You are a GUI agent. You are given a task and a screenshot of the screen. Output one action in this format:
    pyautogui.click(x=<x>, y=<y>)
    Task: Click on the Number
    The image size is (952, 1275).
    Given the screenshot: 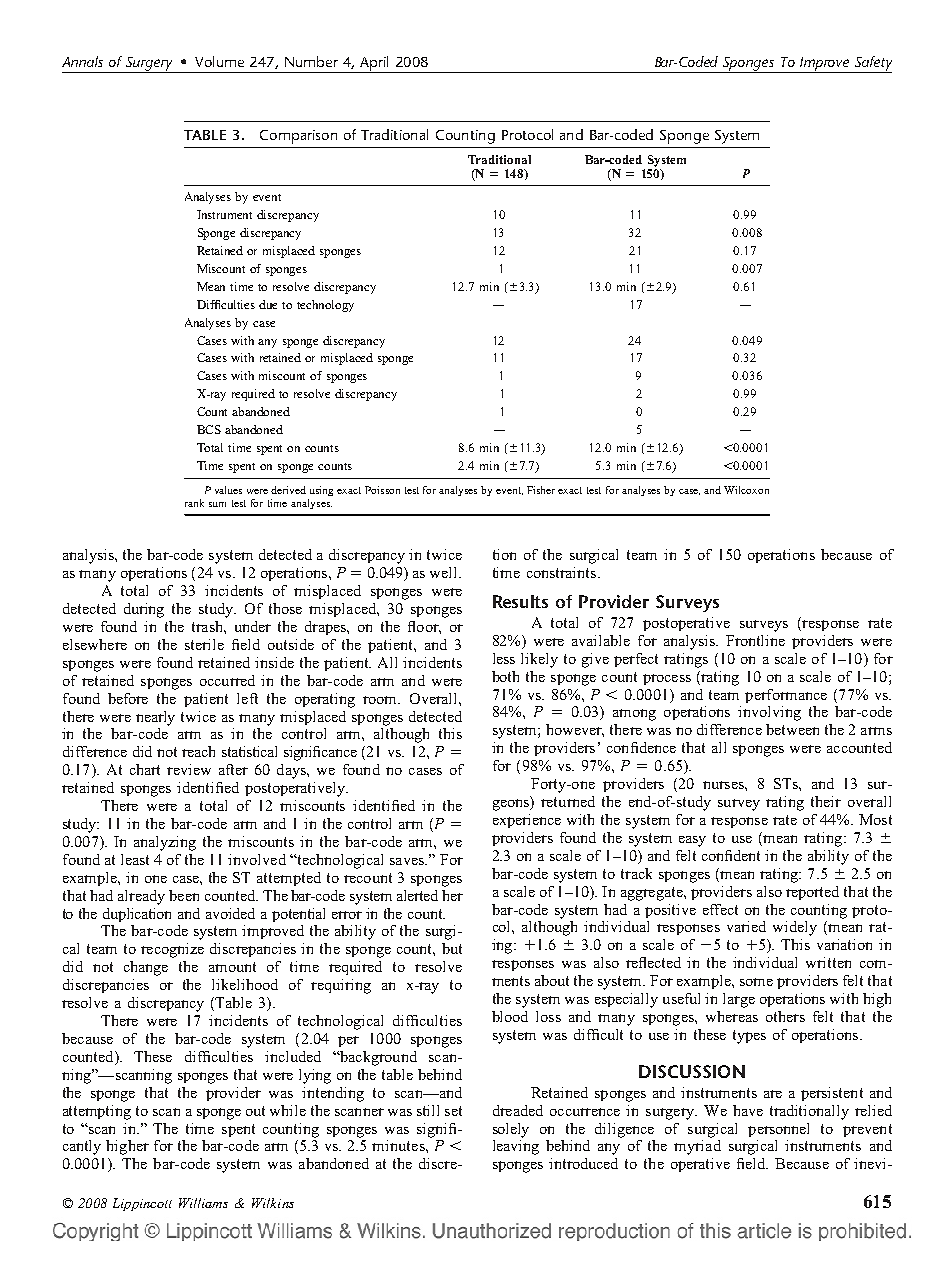 What is the action you would take?
    pyautogui.click(x=311, y=61)
